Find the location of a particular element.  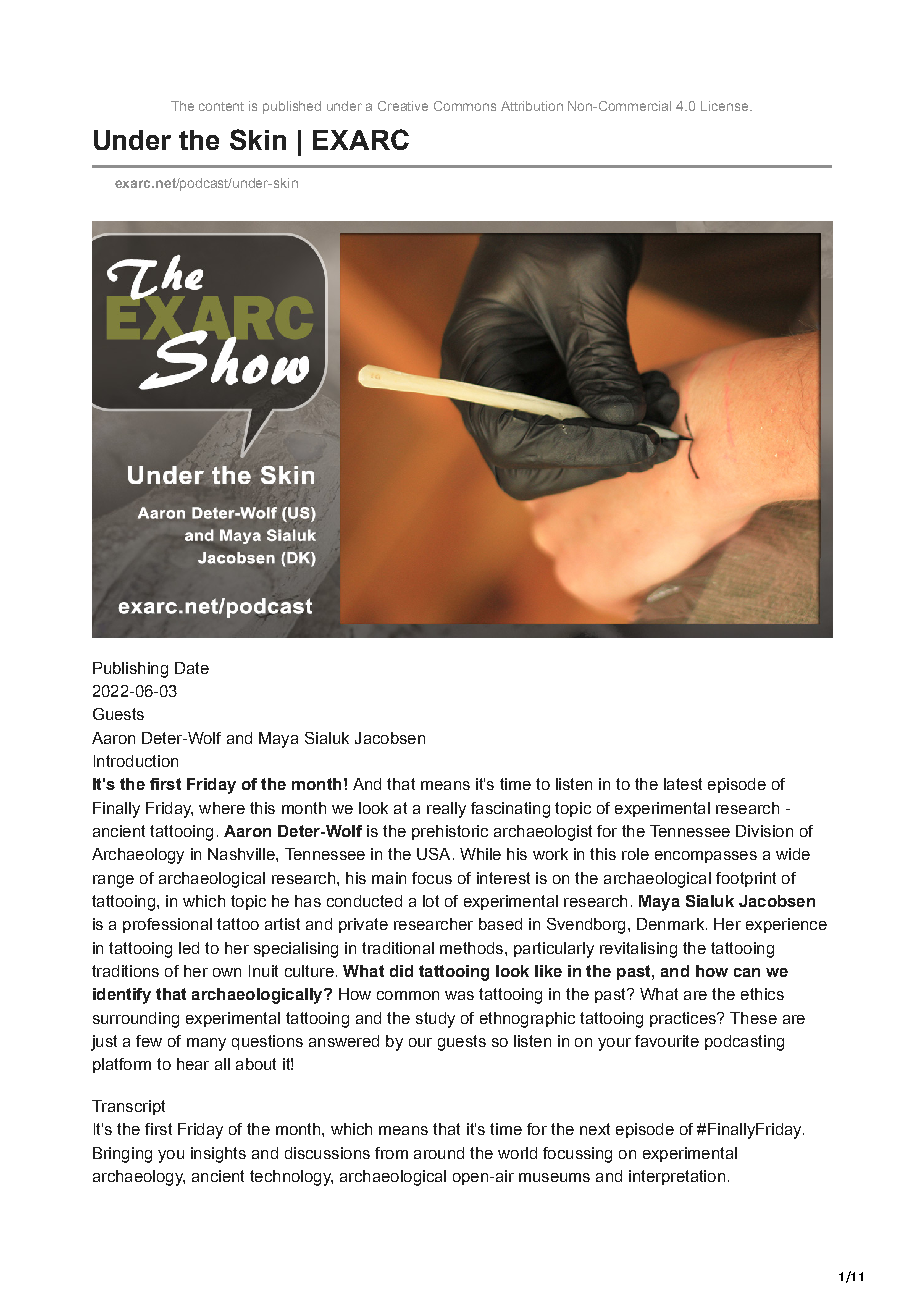

Division is located at coordinates (764, 831).
